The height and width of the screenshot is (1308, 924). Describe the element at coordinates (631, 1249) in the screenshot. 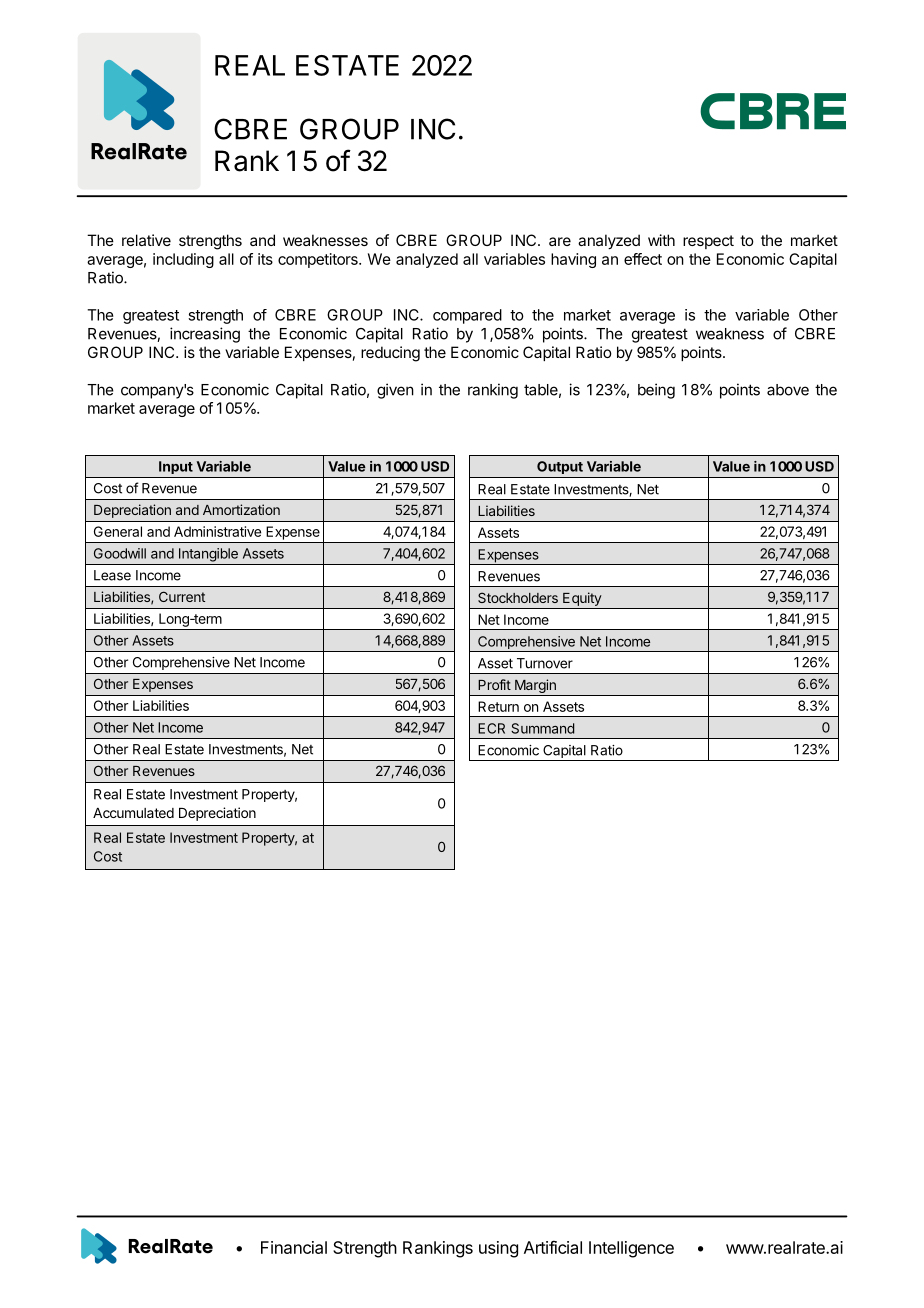

I see `Intelligence` at that location.
